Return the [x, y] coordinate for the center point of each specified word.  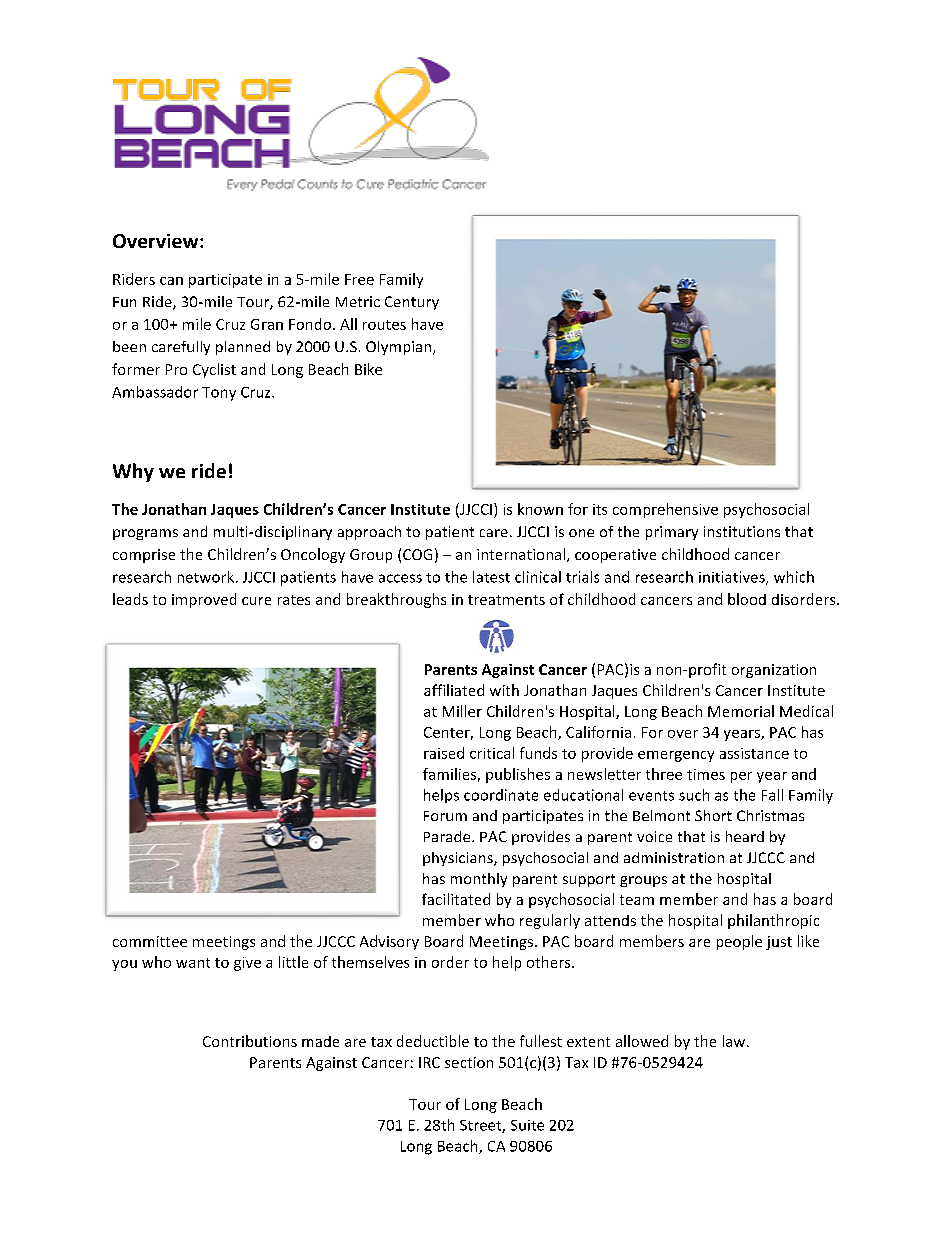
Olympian [400, 348]
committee [150, 941]
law [735, 1041]
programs [145, 534]
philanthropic [773, 921]
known [540, 509]
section [469, 1062]
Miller [462, 711]
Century [412, 303]
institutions [742, 531]
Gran [267, 324]
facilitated [456, 899]
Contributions [250, 1041]
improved [204, 600]
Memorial [741, 711]
